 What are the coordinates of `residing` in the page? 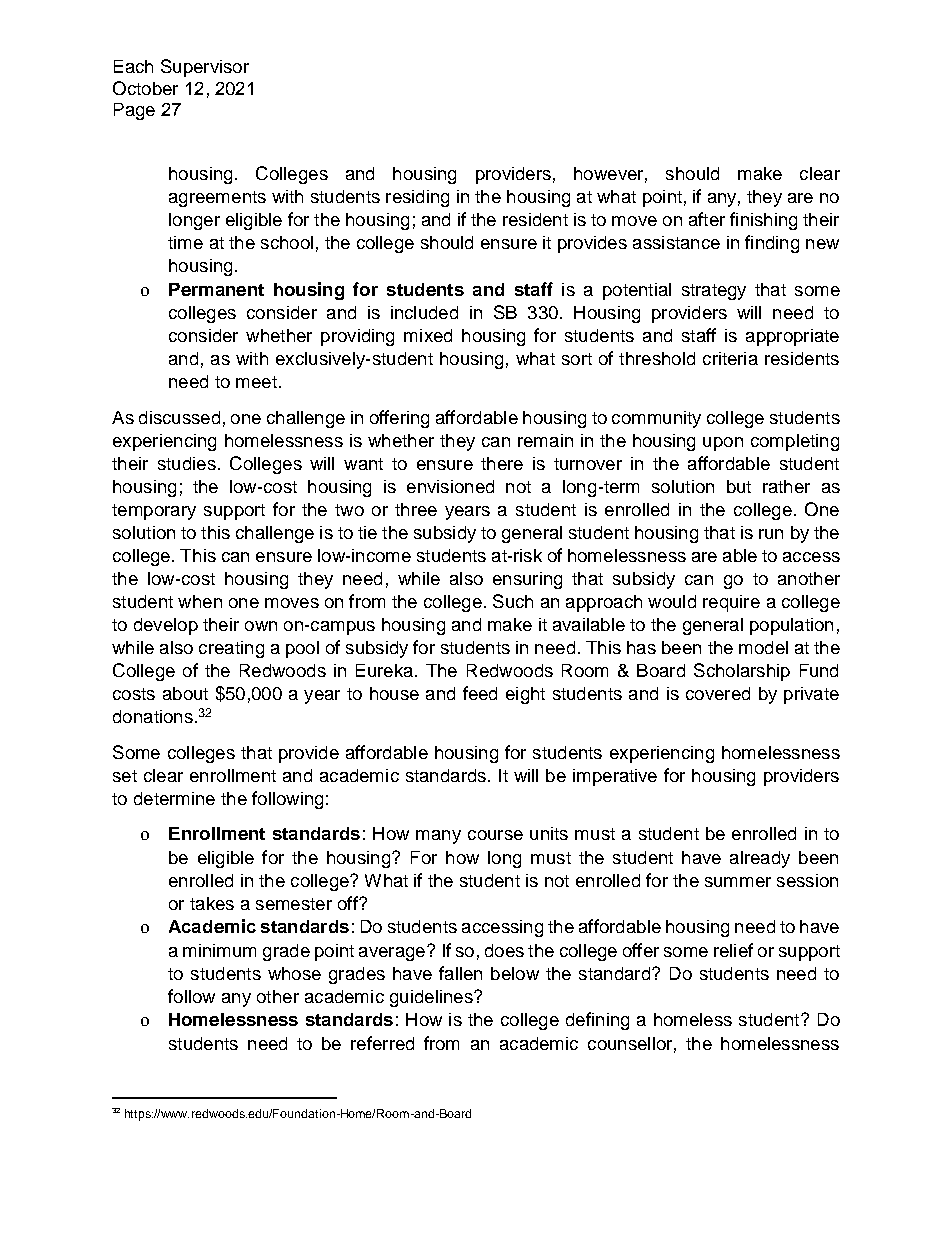 It's located at (417, 198).
